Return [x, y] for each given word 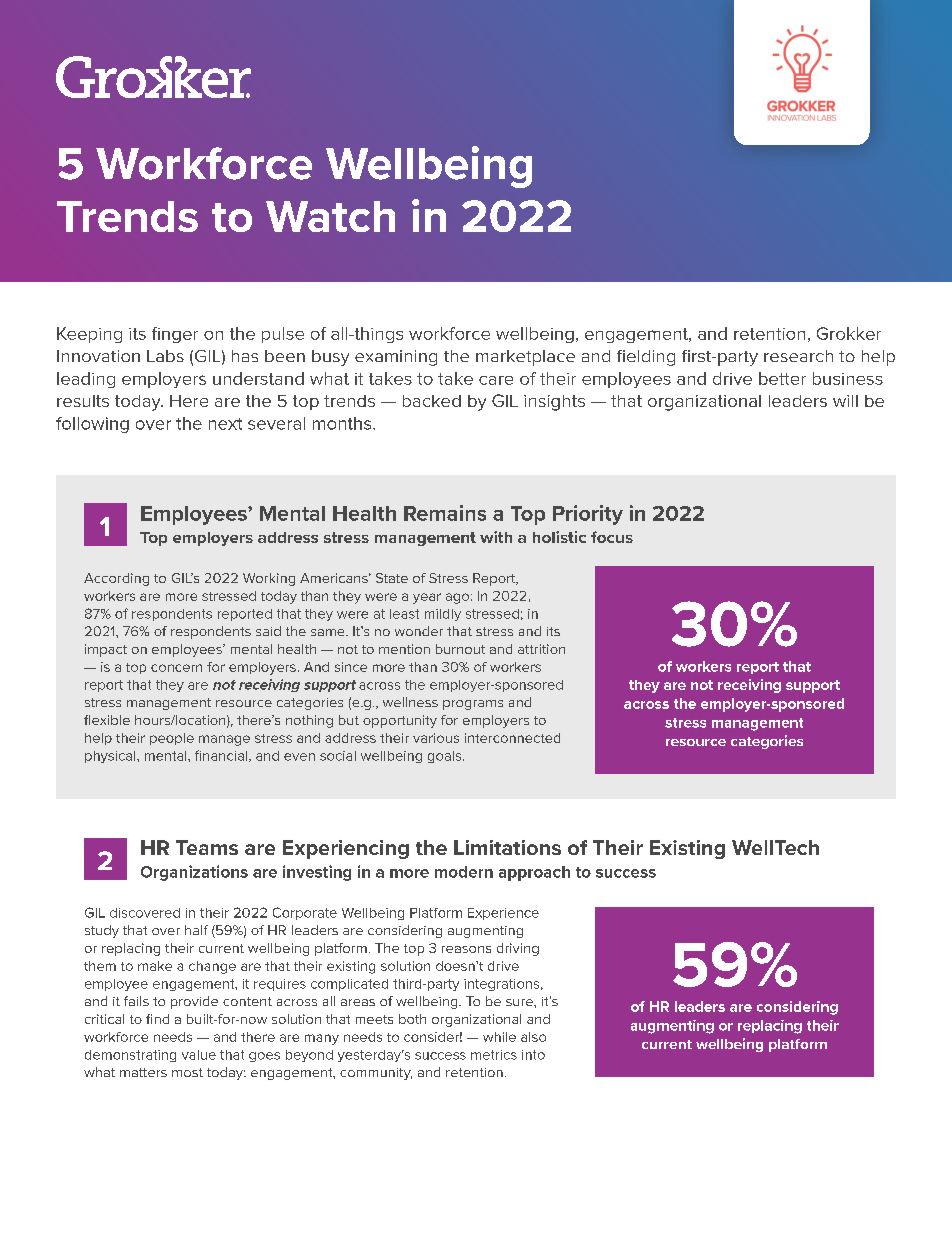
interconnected [512, 738]
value [199, 1055]
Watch [330, 216]
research [798, 356]
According [116, 579]
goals [446, 757]
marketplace [525, 358]
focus [612, 537]
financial [222, 756]
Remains [445, 513]
